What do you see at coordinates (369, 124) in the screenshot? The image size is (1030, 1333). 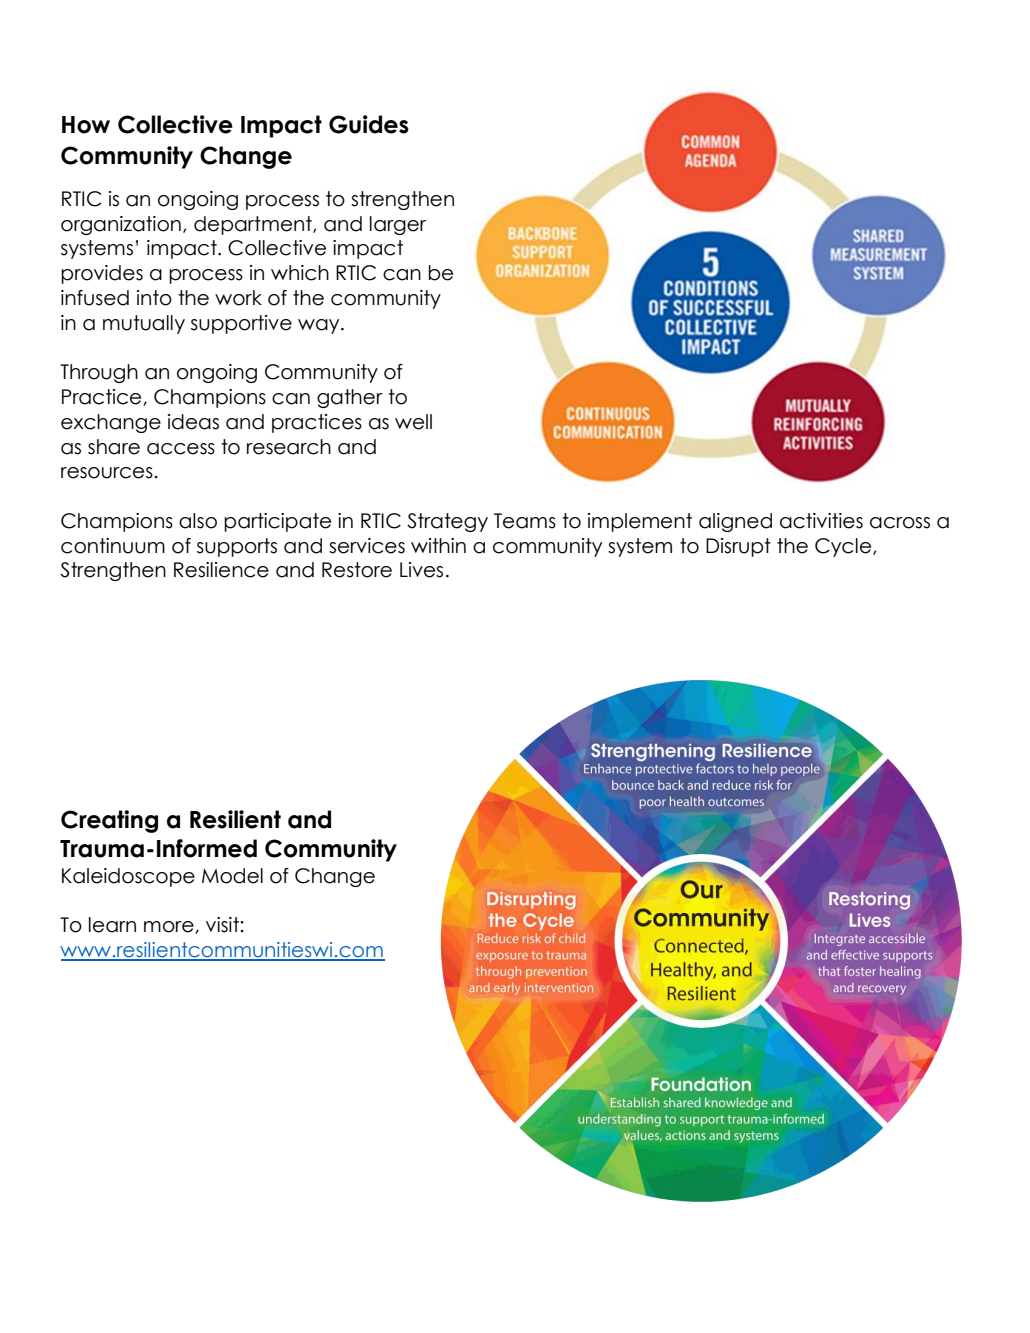 I see `Guides` at bounding box center [369, 124].
